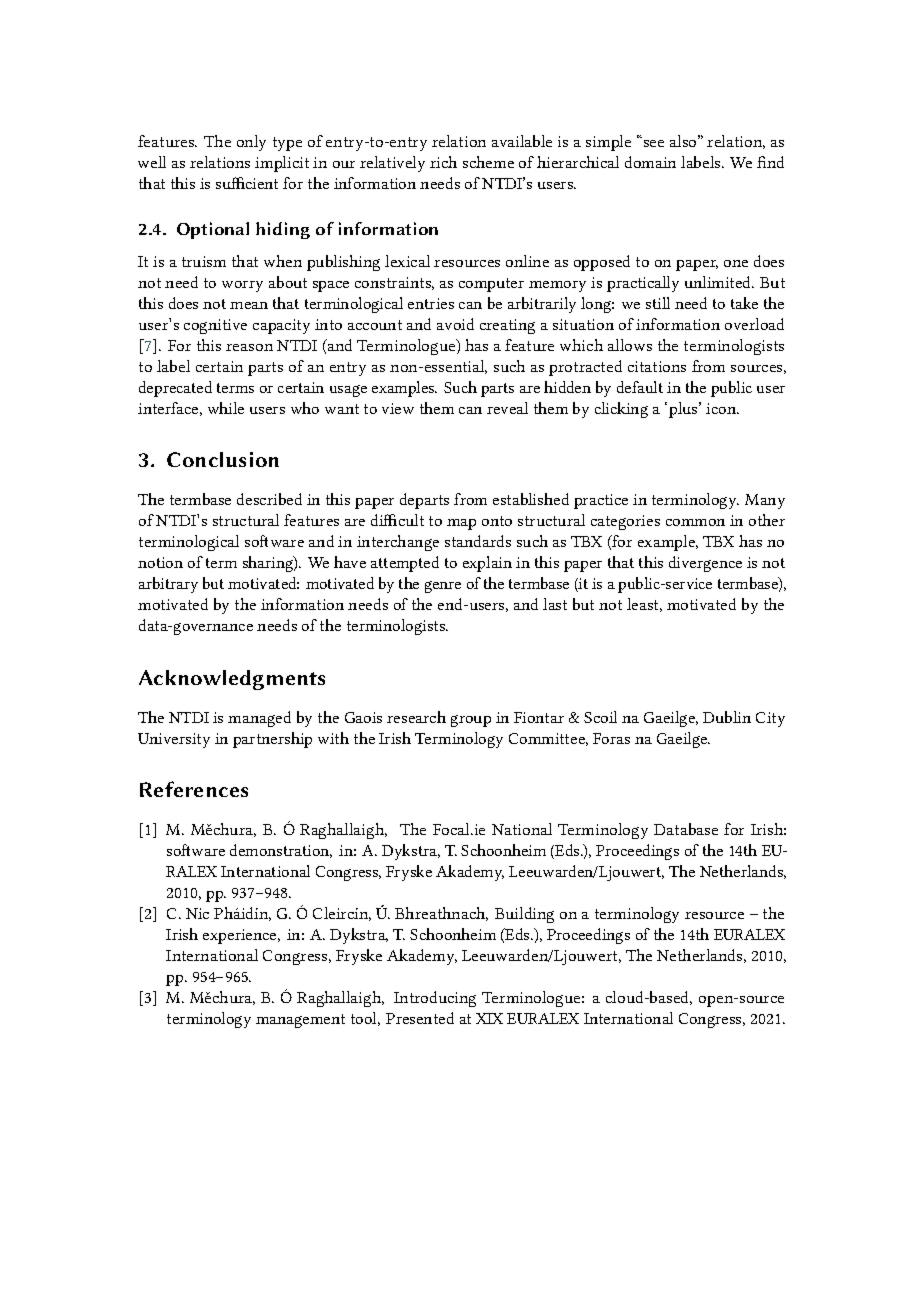  I want to click on domain, so click(650, 162).
